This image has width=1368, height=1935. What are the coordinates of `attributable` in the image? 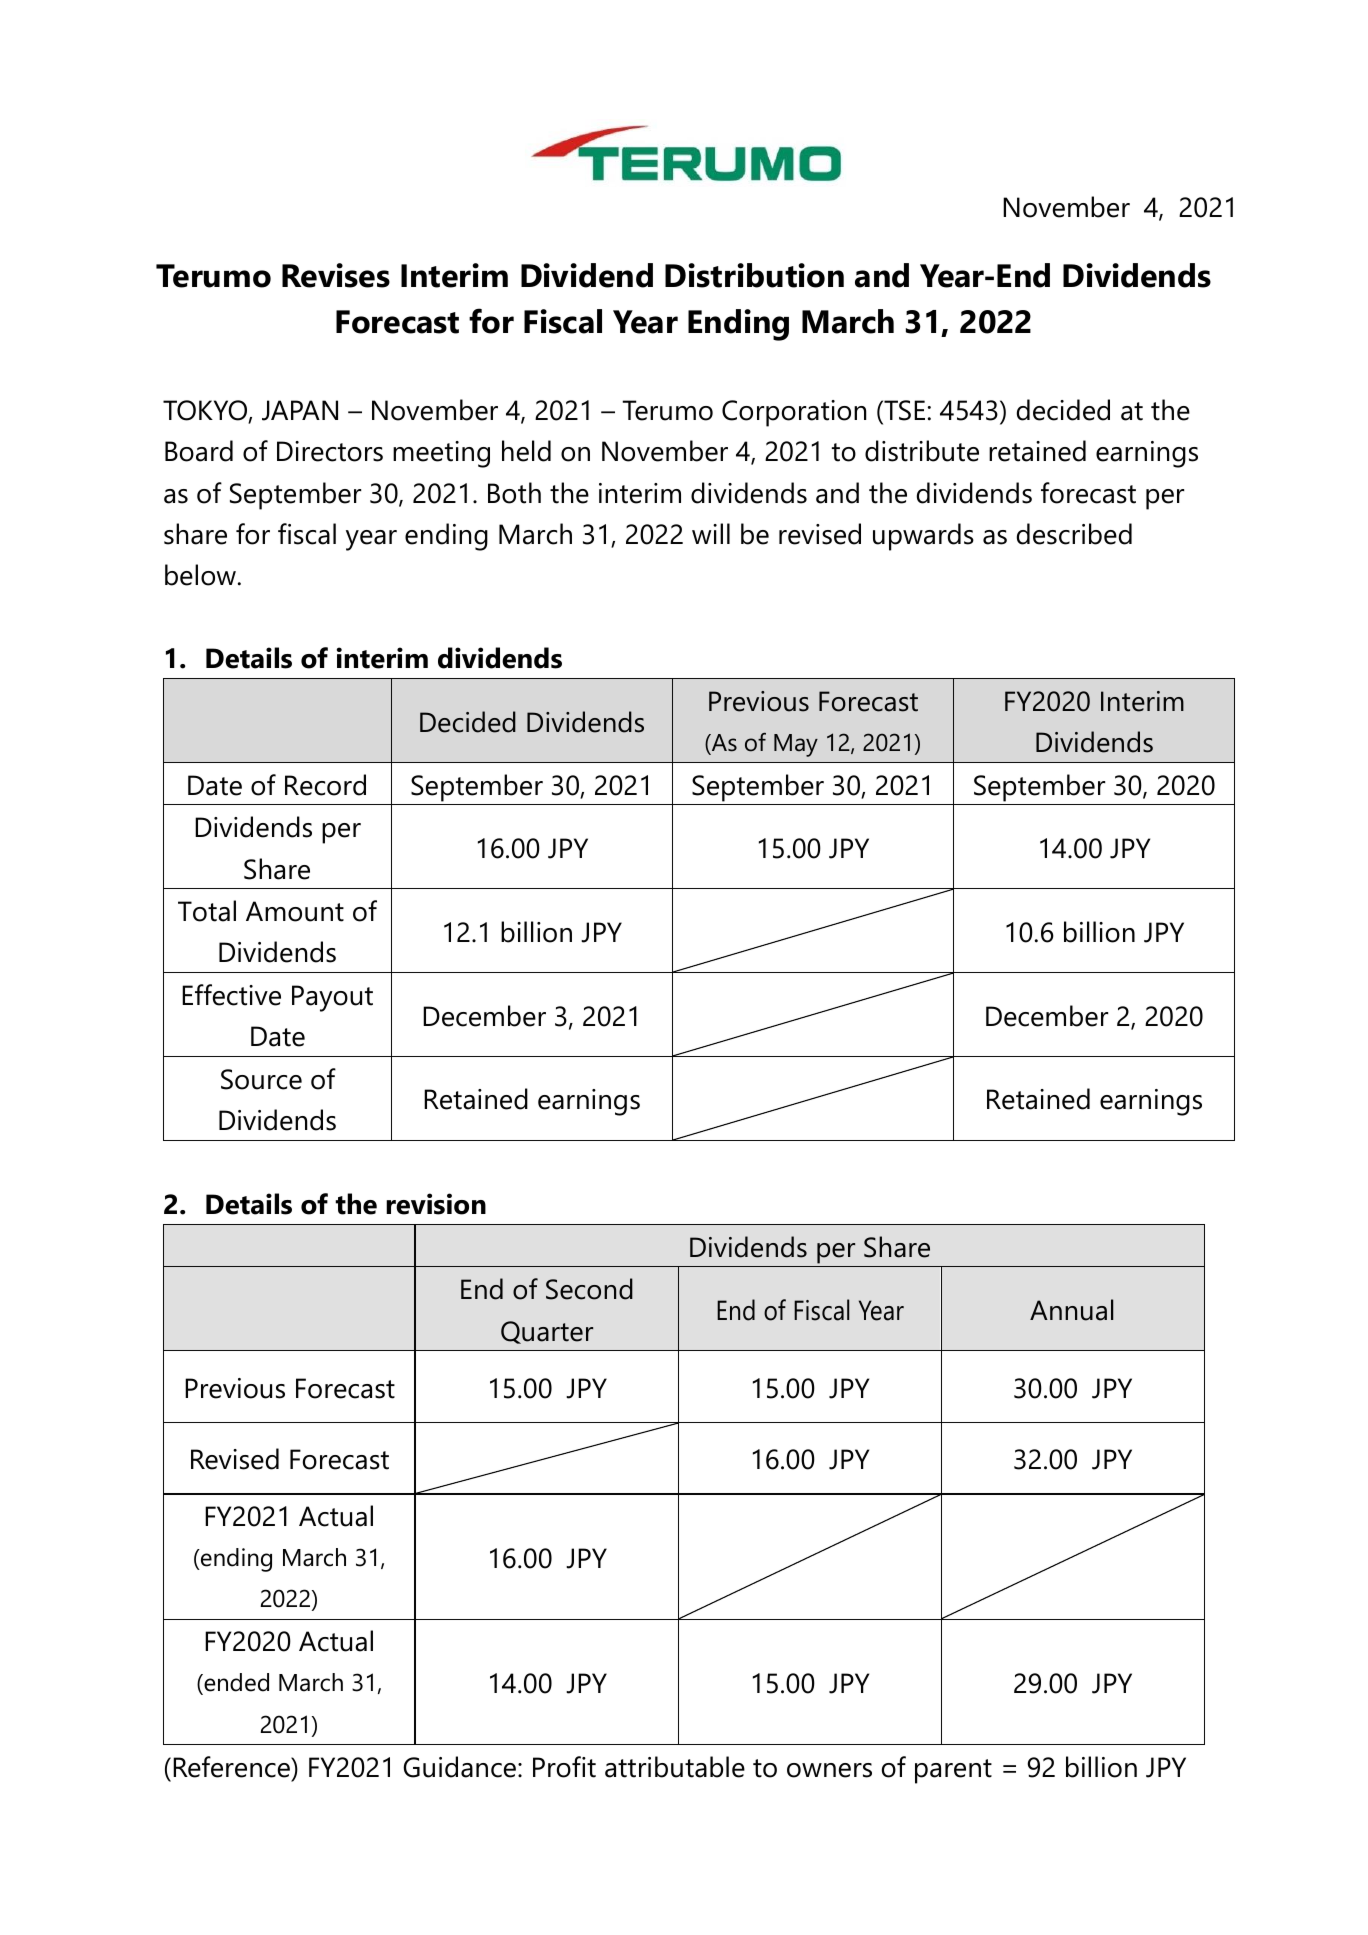 It's located at (675, 1767).
